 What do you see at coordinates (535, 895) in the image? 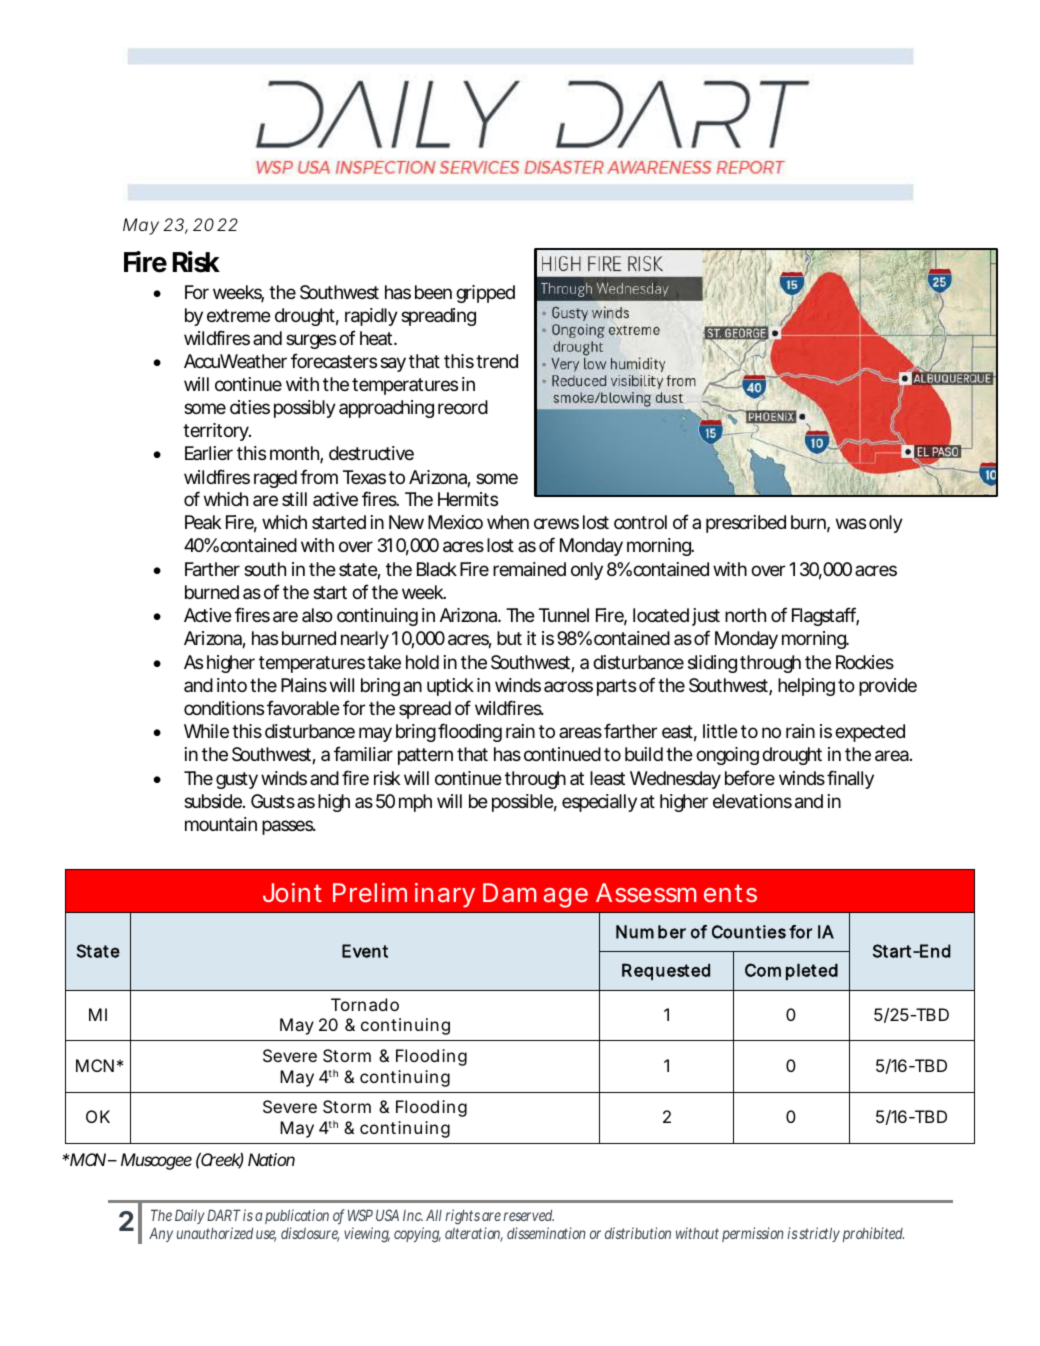
I see `Damage` at bounding box center [535, 895].
